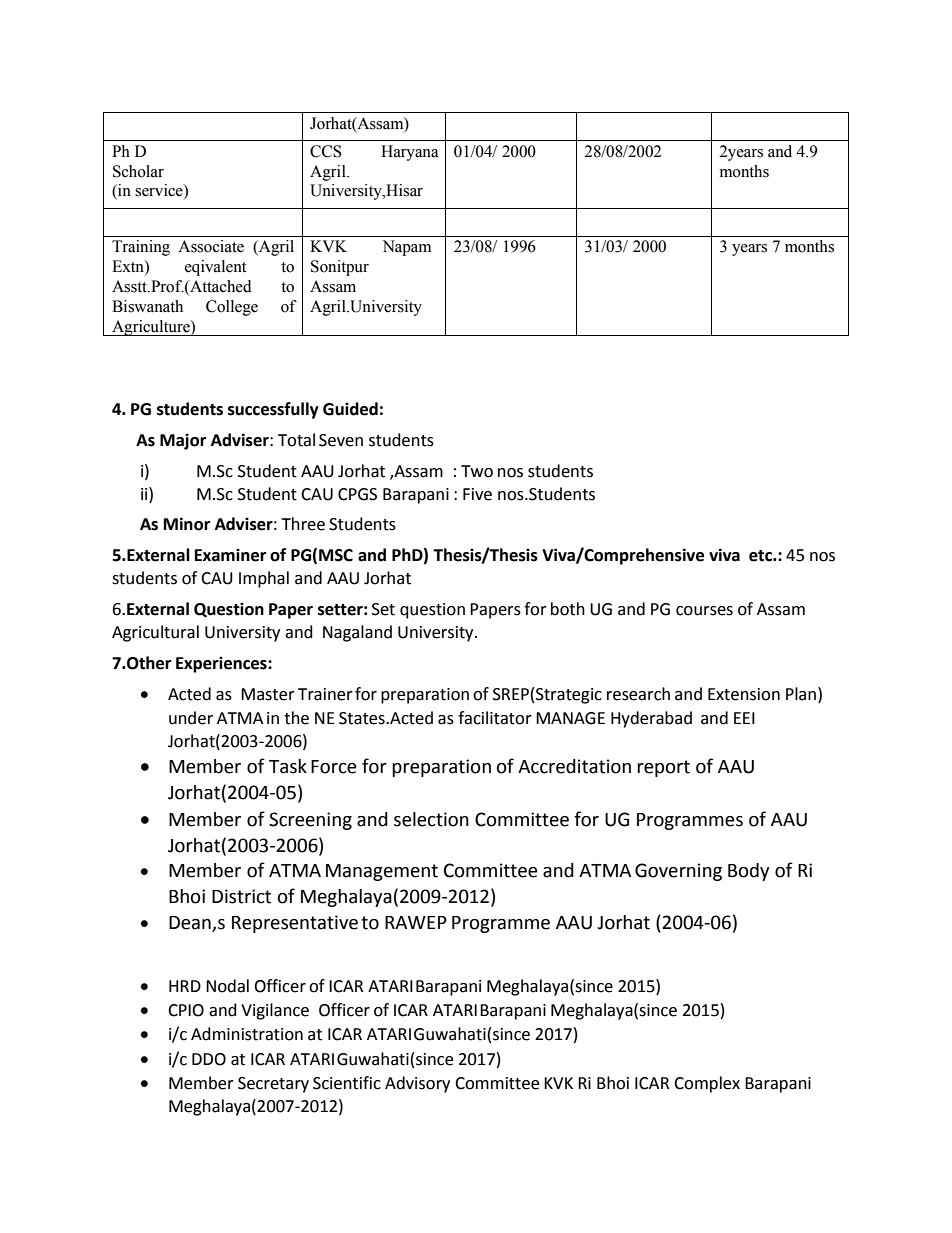  I want to click on Guided, so click(350, 409).
